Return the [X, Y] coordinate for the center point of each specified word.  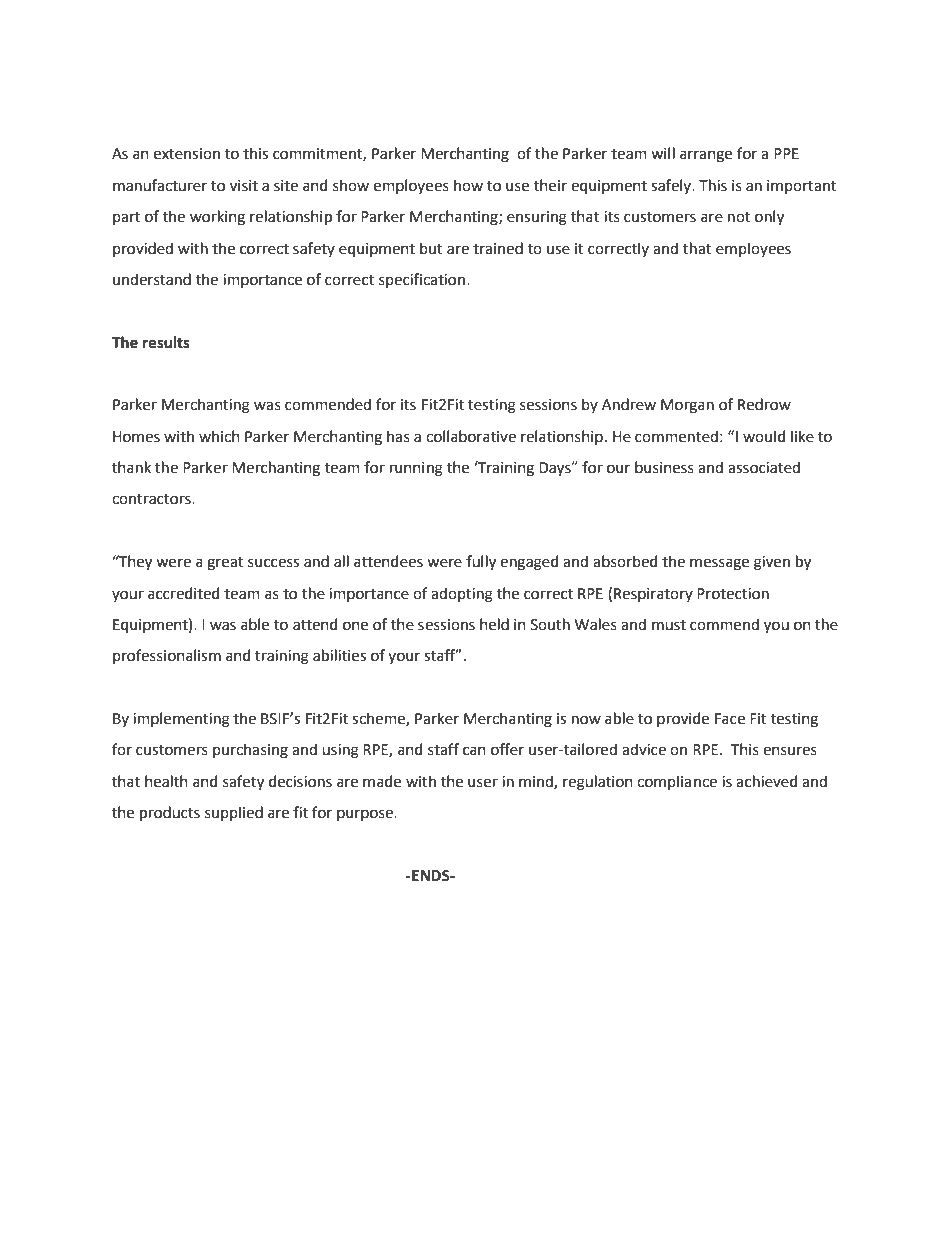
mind [537, 782]
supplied [234, 813]
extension [187, 154]
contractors [152, 499]
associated [764, 467]
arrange [706, 156]
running [416, 469]
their [550, 185]
